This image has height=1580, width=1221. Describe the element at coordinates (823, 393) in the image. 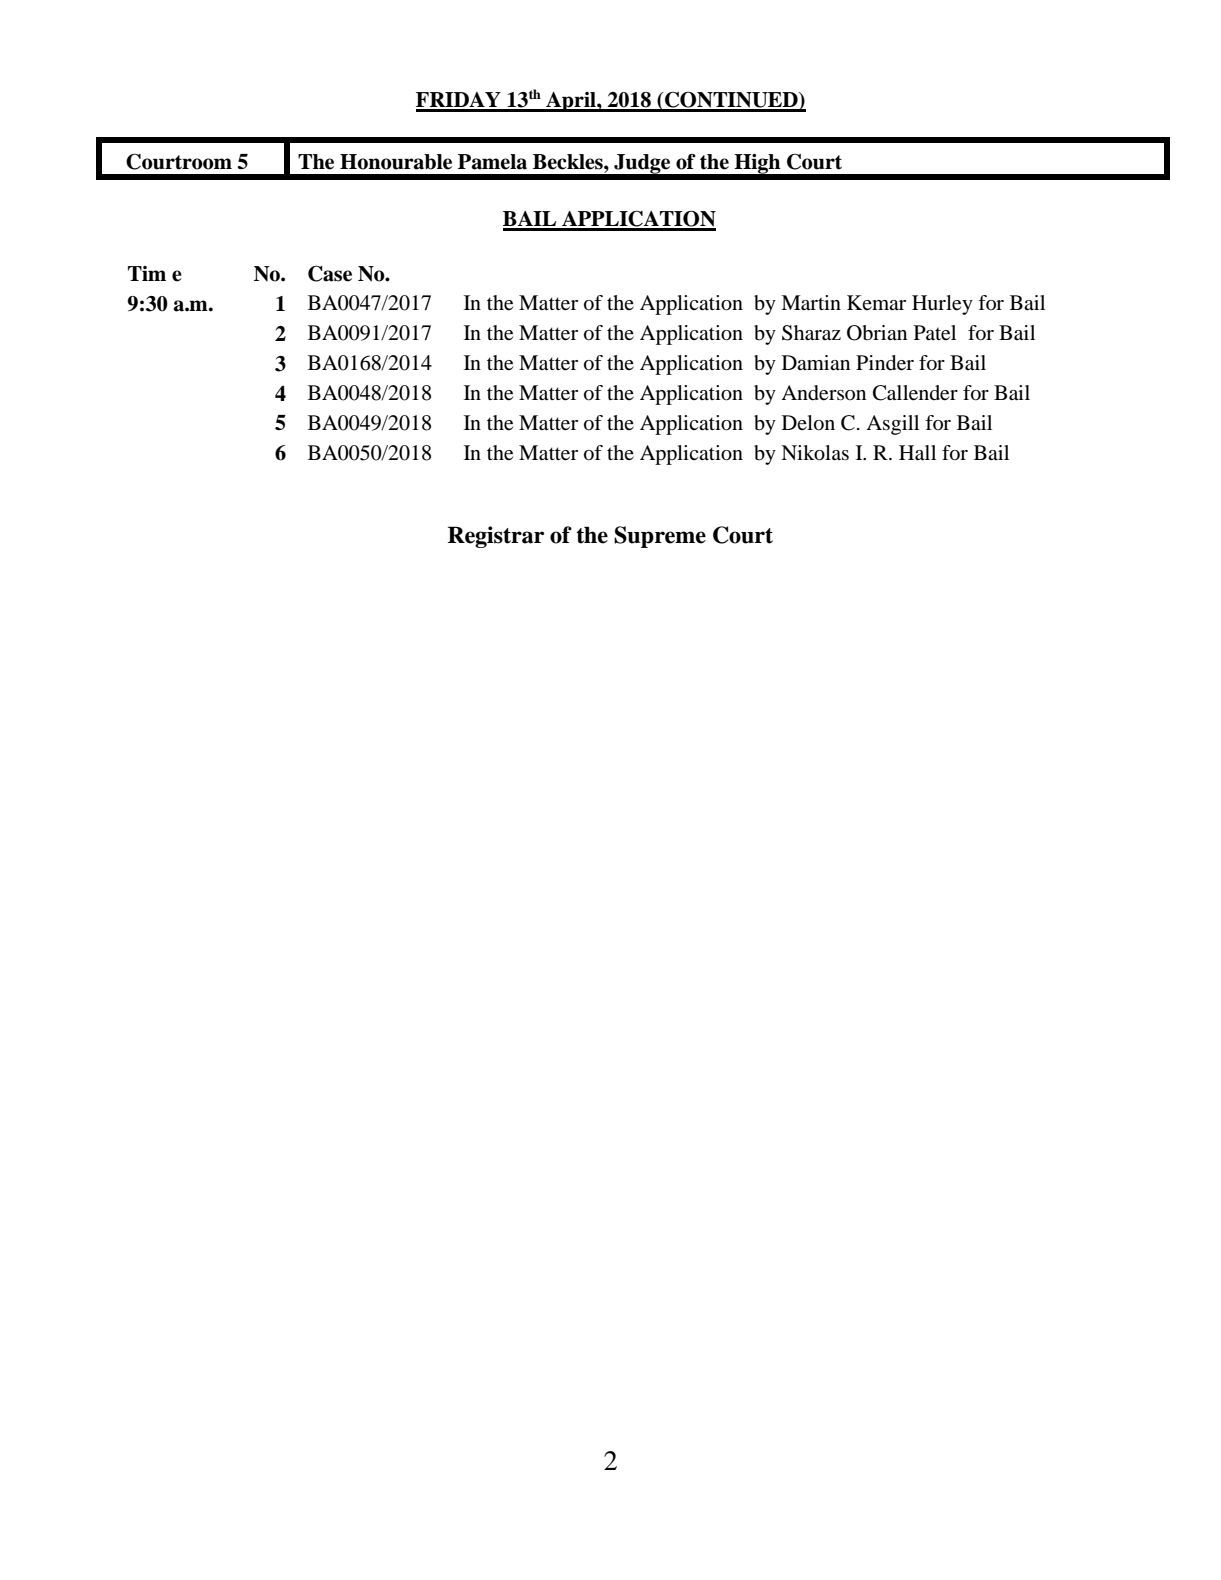

I see `Anderson` at that location.
